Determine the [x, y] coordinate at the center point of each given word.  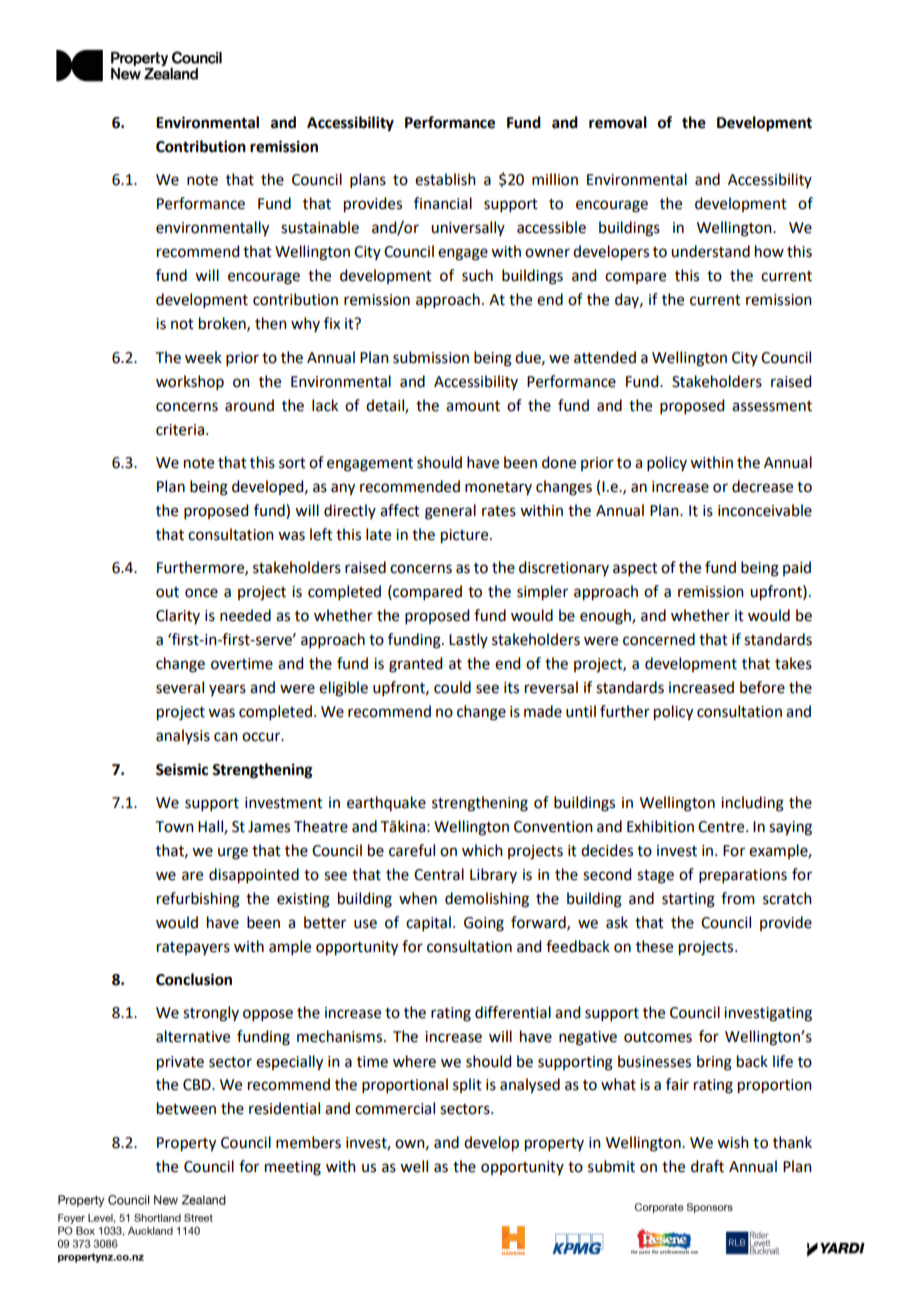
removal [618, 122]
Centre [722, 827]
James [269, 827]
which [482, 850]
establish [445, 179]
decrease [762, 486]
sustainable [320, 227]
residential [284, 1108]
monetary [498, 488]
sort [292, 463]
